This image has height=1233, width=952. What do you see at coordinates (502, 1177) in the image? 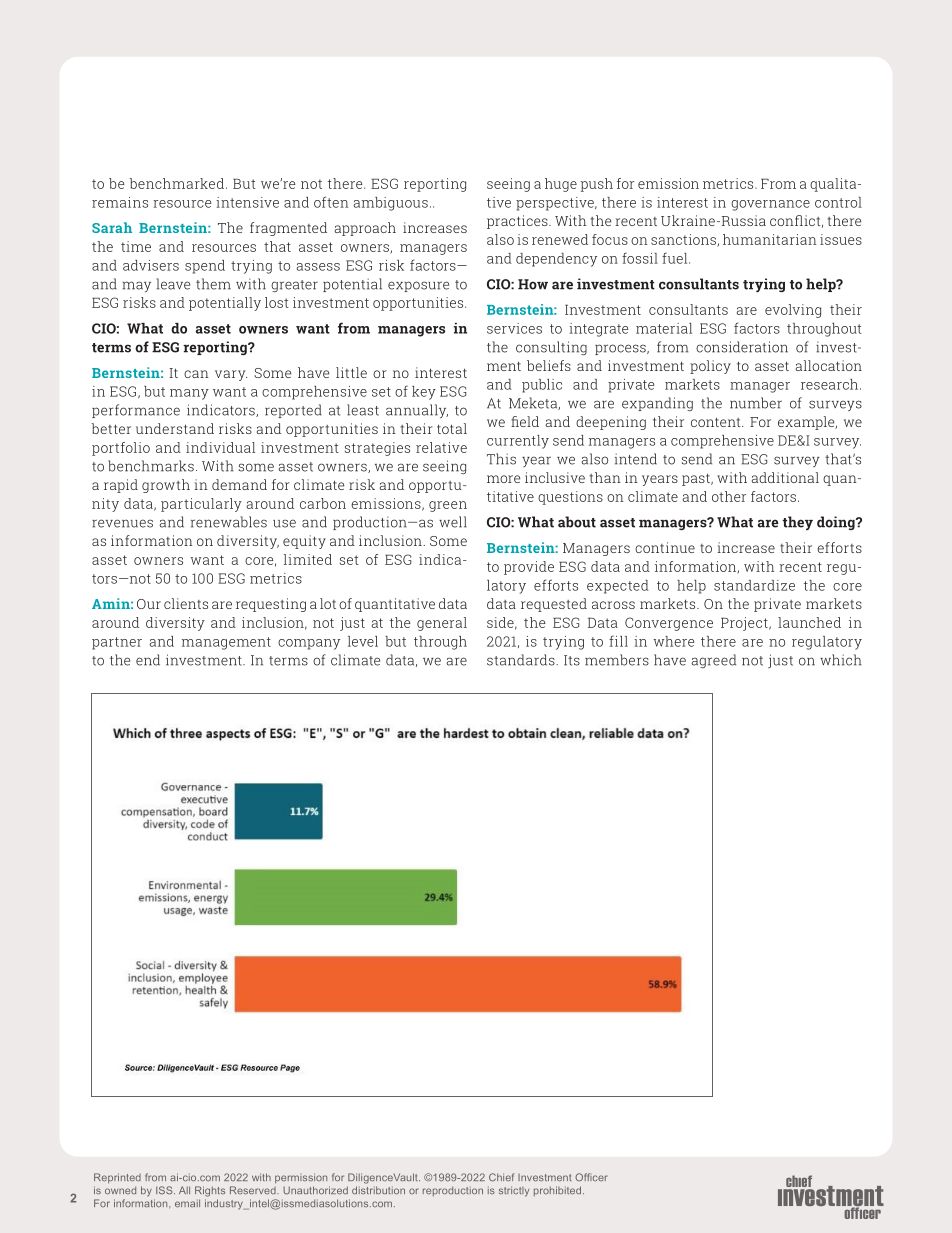
I see `Chief` at bounding box center [502, 1177].
